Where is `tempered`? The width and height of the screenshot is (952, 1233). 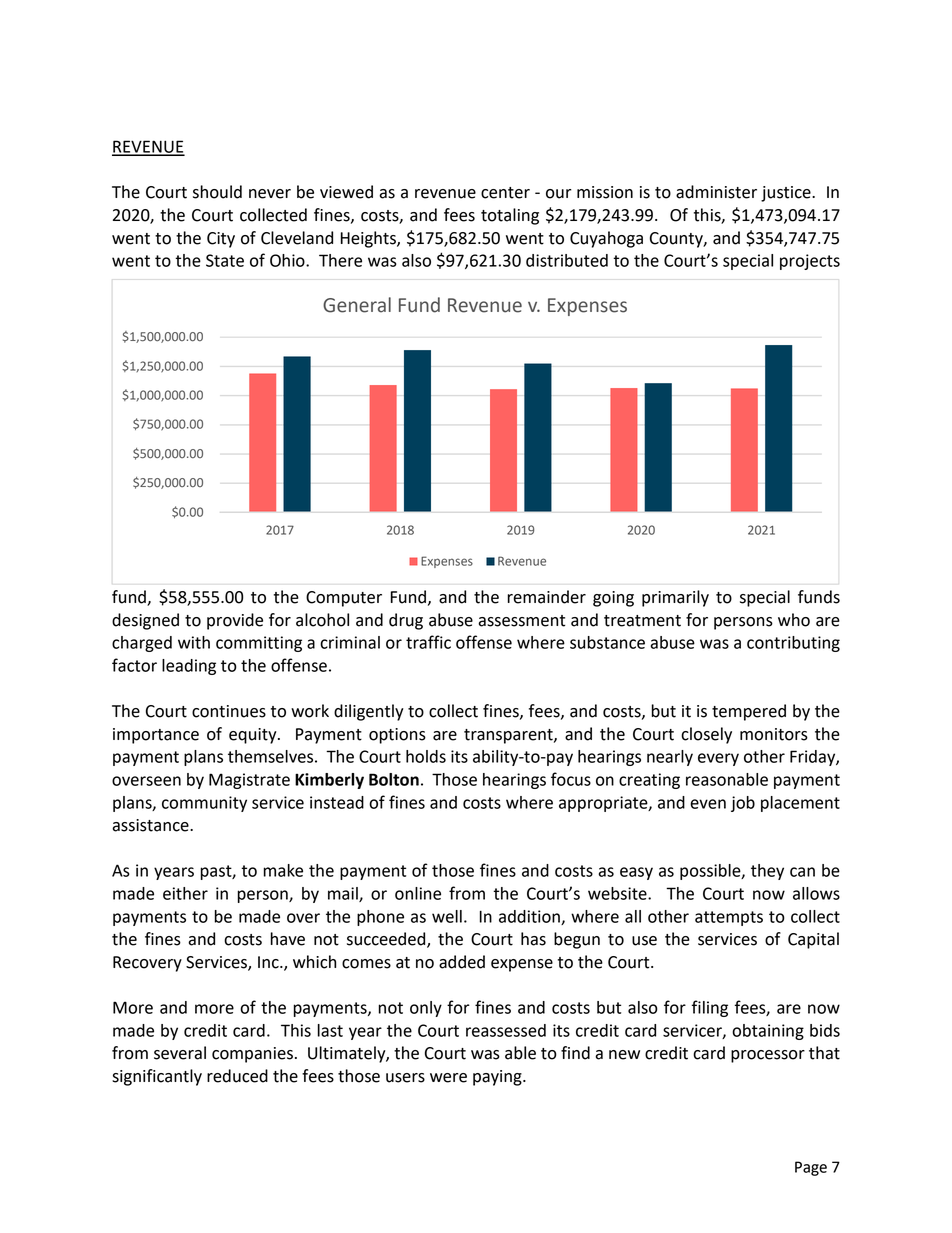
tempered is located at coordinates (749, 712).
